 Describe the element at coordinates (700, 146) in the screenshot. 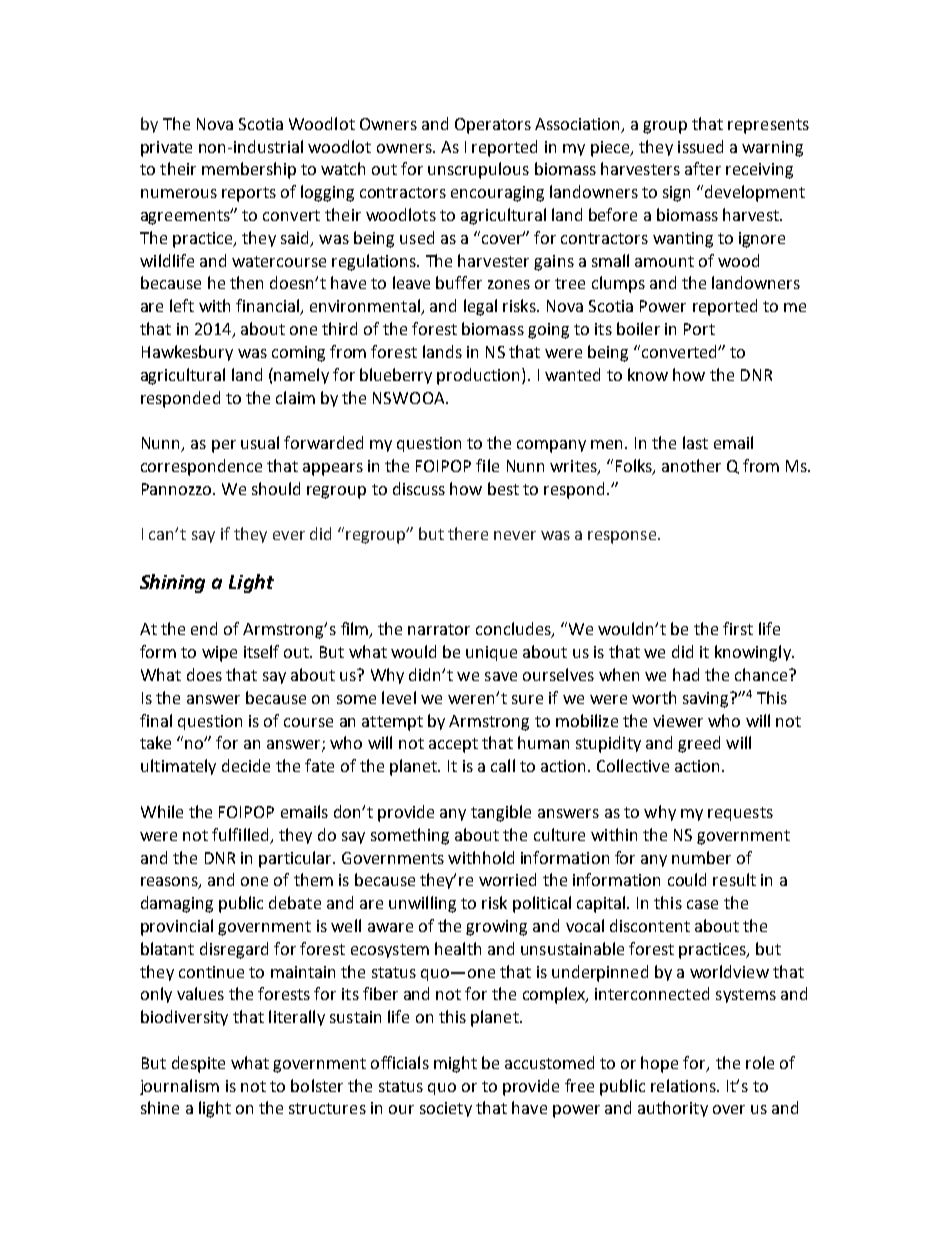

I see `issued` at that location.
